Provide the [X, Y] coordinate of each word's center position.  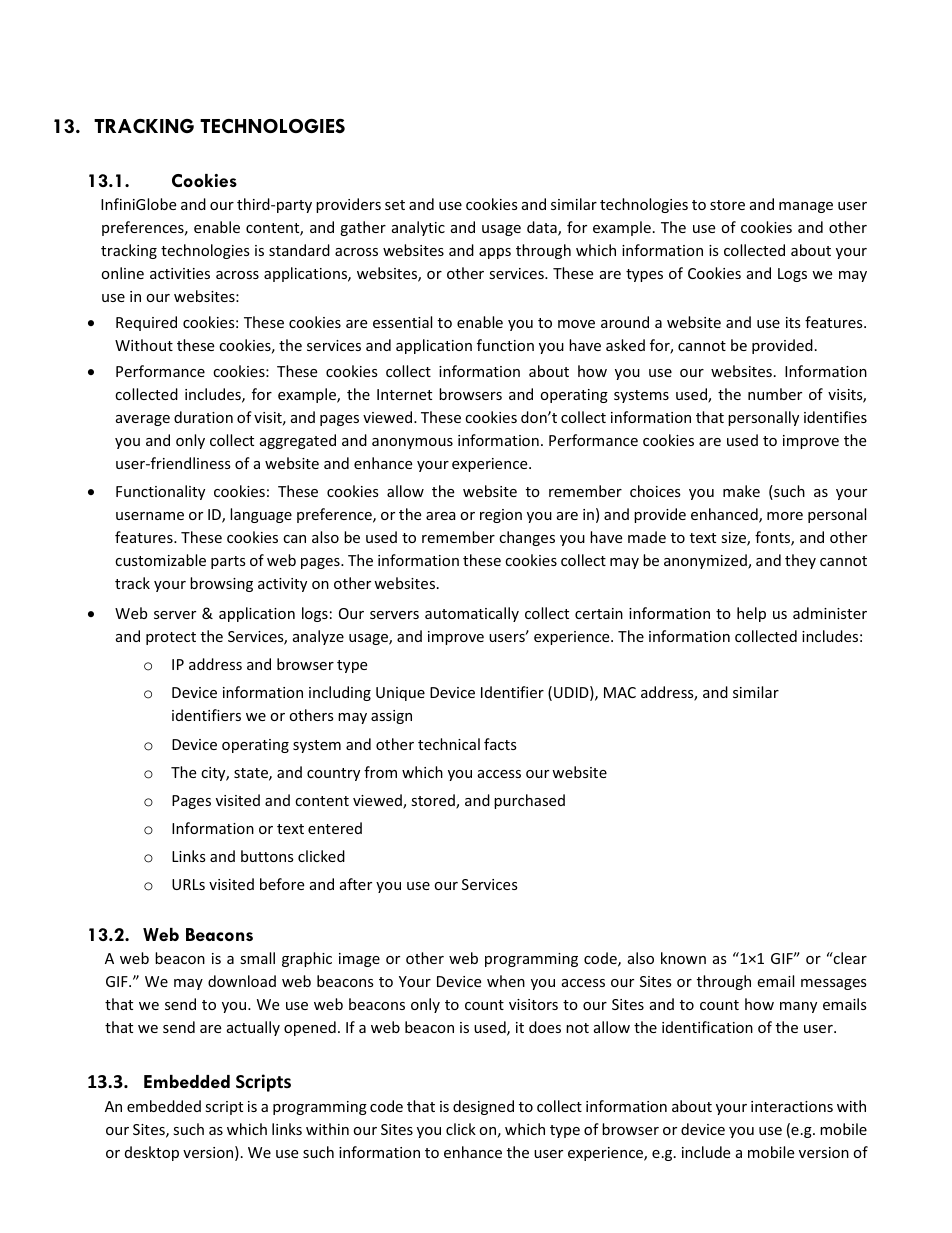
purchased [529, 801]
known [683, 958]
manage [806, 207]
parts [228, 562]
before [282, 884]
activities [180, 273]
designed [483, 1107]
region [501, 516]
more [785, 516]
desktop [152, 1153]
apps [495, 253]
